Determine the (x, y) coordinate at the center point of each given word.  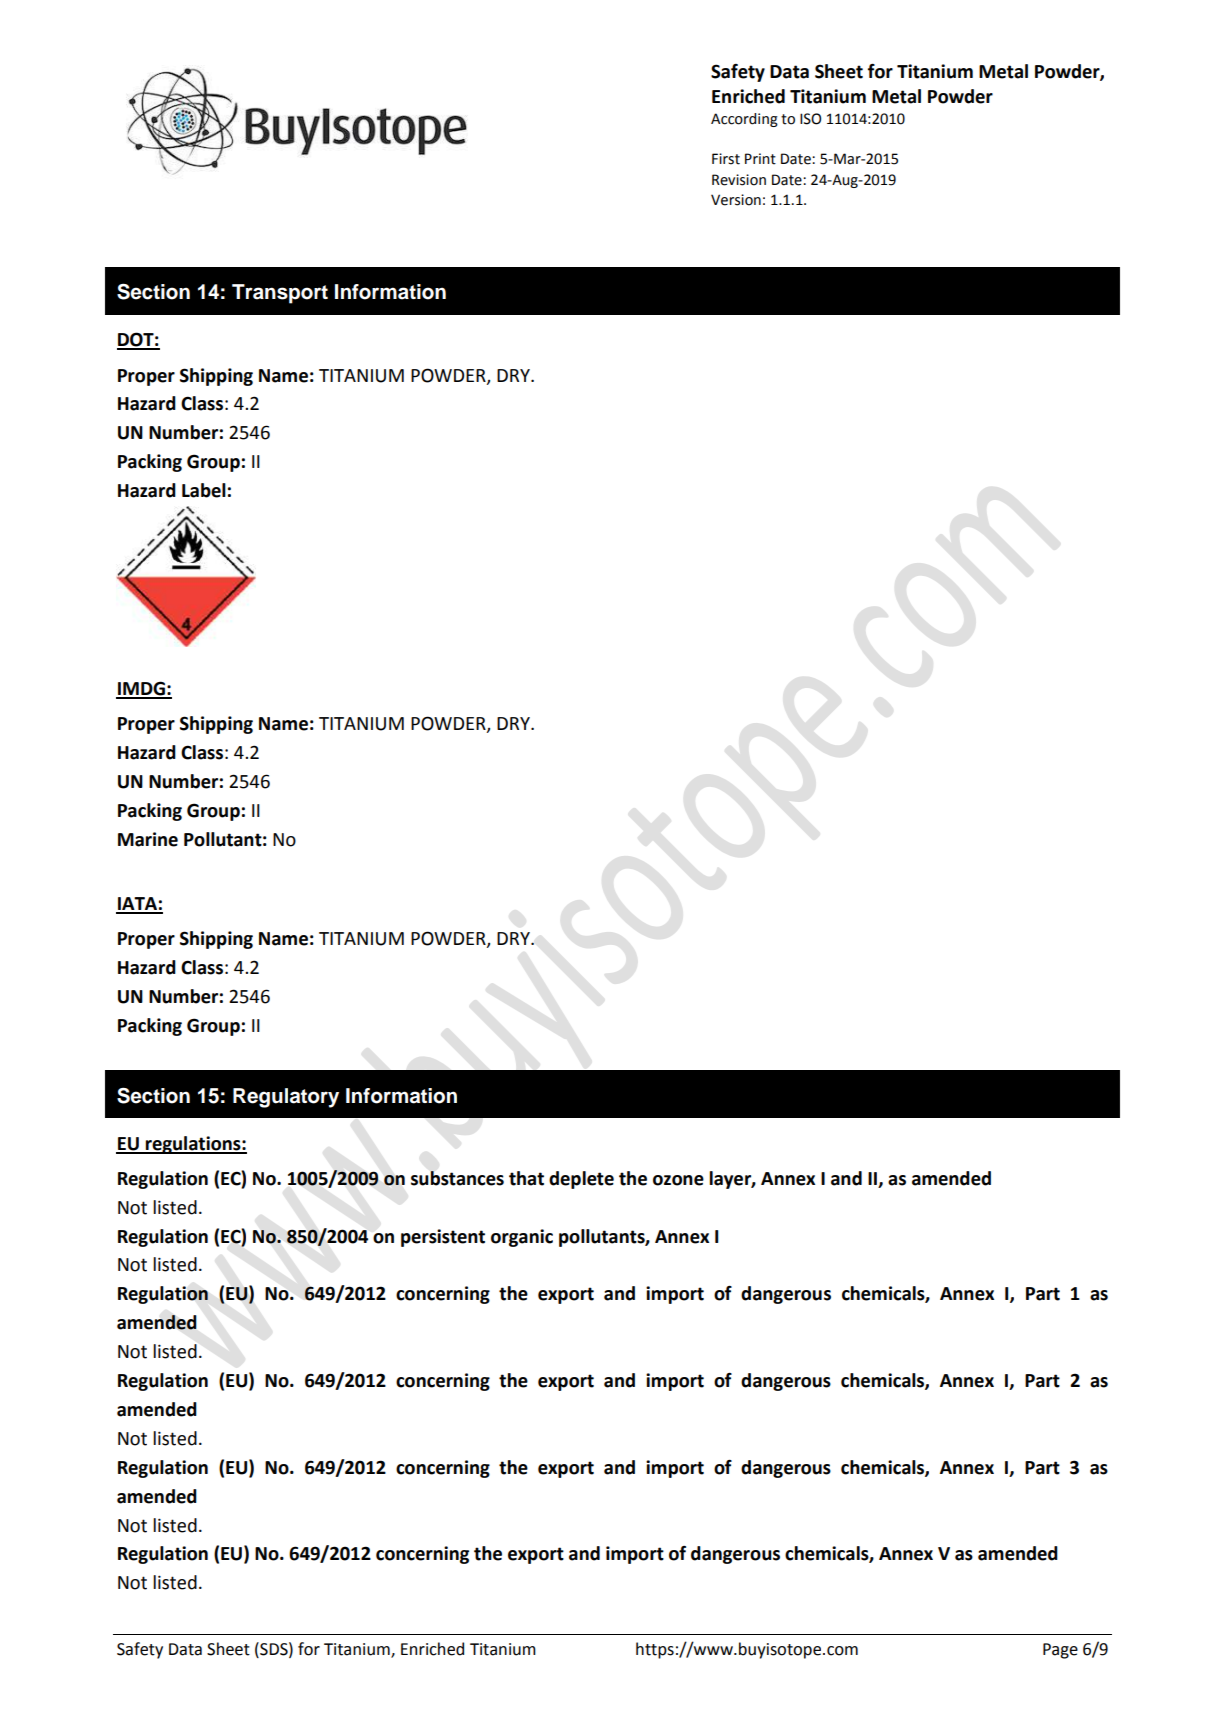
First (726, 159)
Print (760, 159)
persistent (443, 1238)
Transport (280, 294)
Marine (148, 839)
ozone (678, 1180)
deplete (581, 1180)
